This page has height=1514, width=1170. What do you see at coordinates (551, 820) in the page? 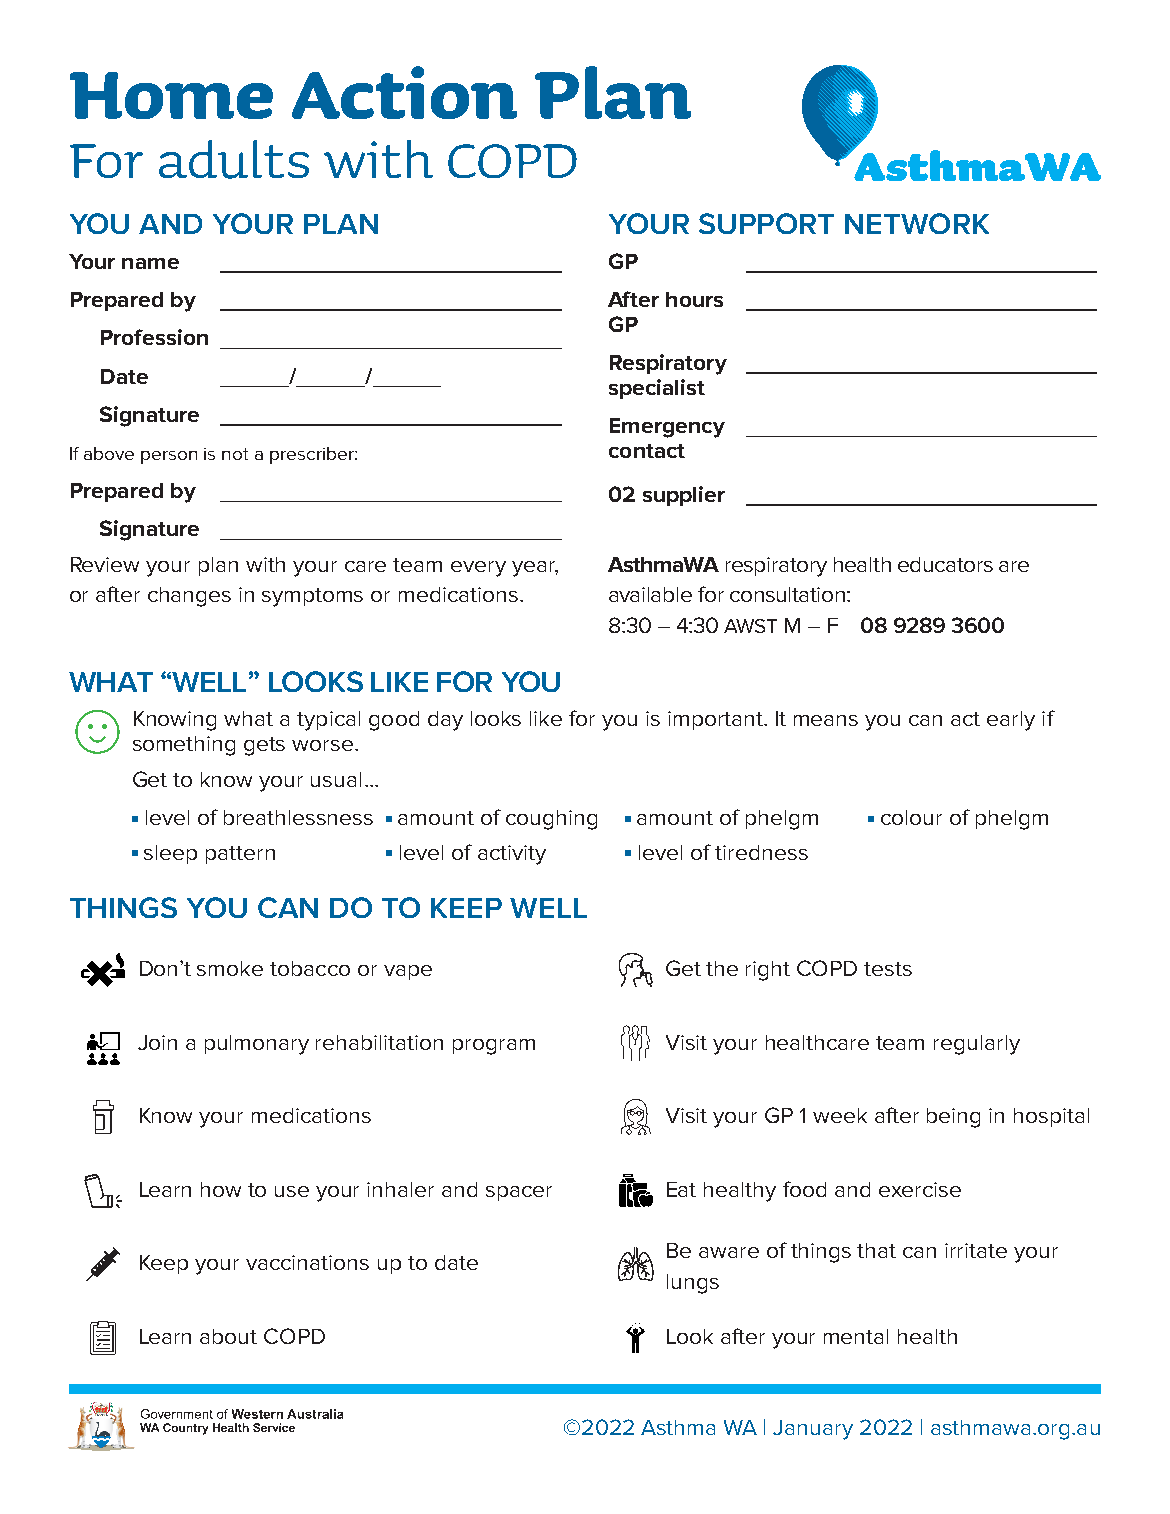
I see `coughing` at bounding box center [551, 820].
